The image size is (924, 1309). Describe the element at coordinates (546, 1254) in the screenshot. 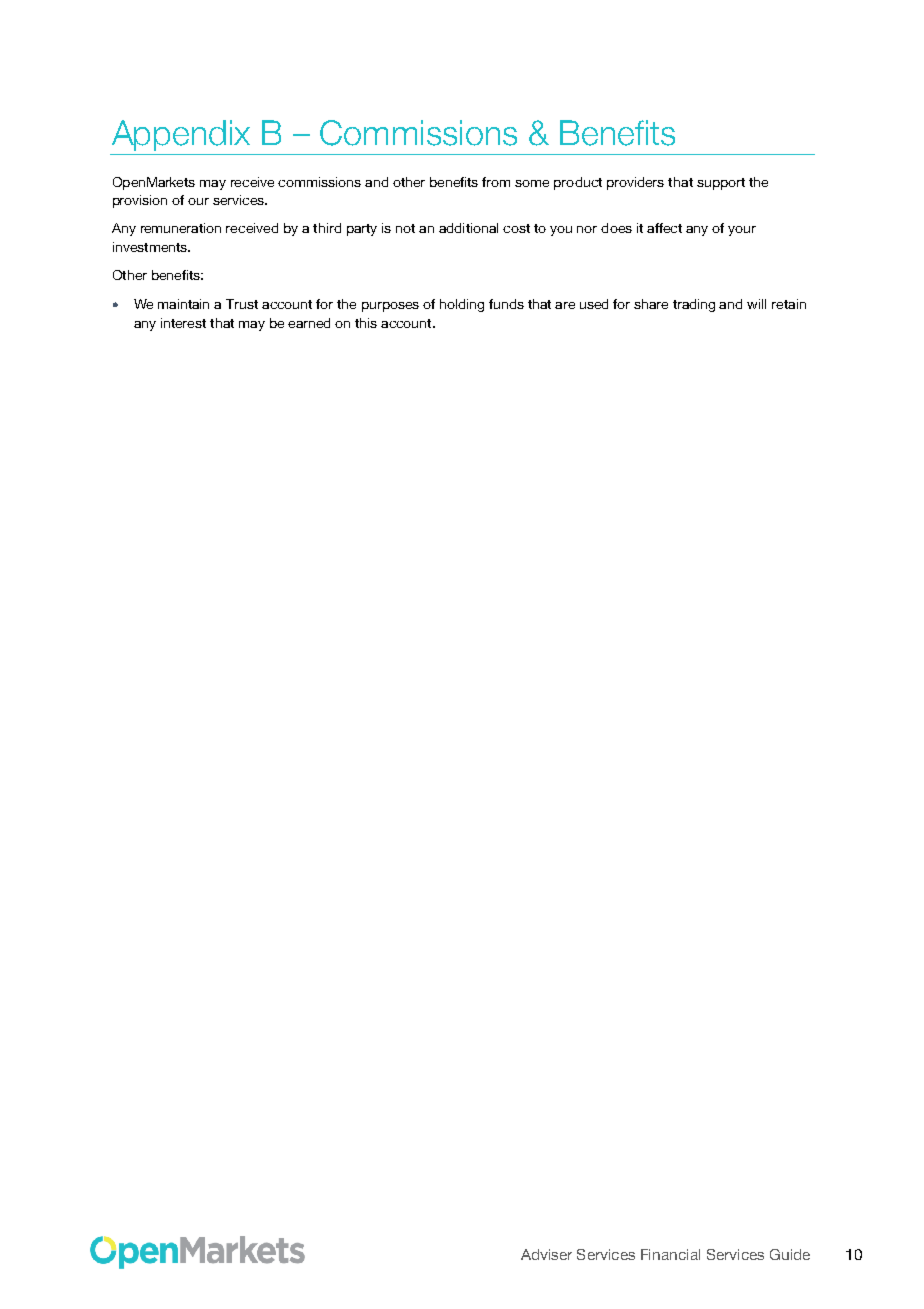

I see `Adviser` at that location.
